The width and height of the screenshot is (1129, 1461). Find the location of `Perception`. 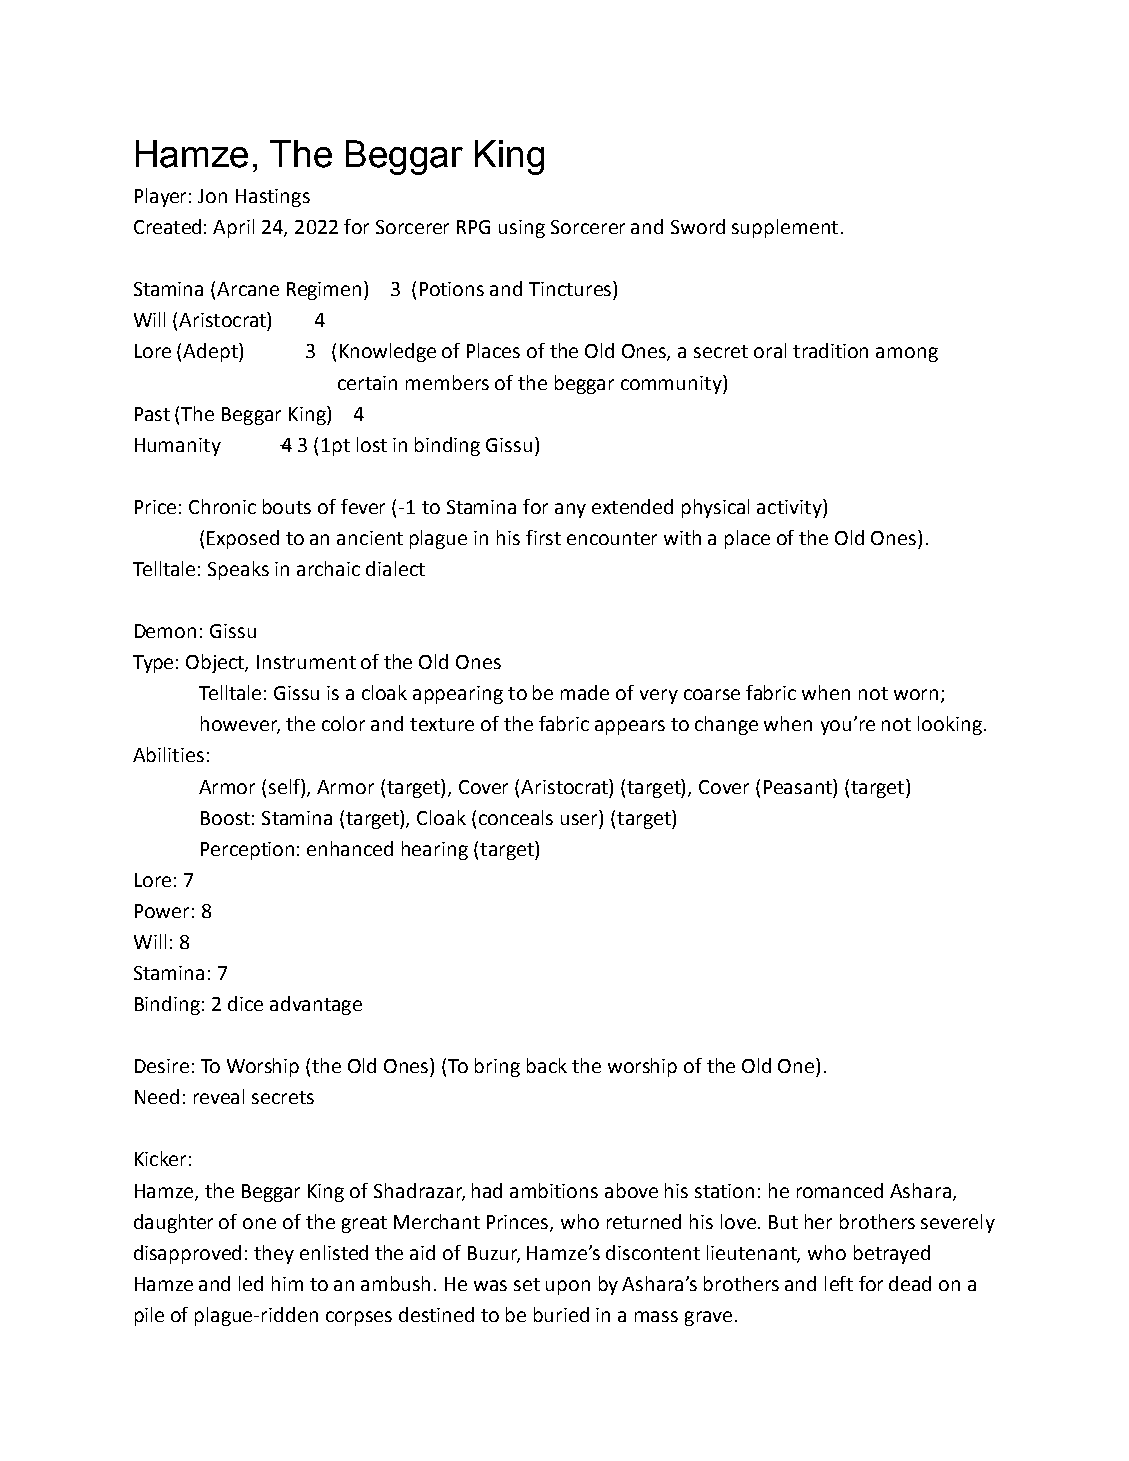

Perception is located at coordinates (247, 851).
